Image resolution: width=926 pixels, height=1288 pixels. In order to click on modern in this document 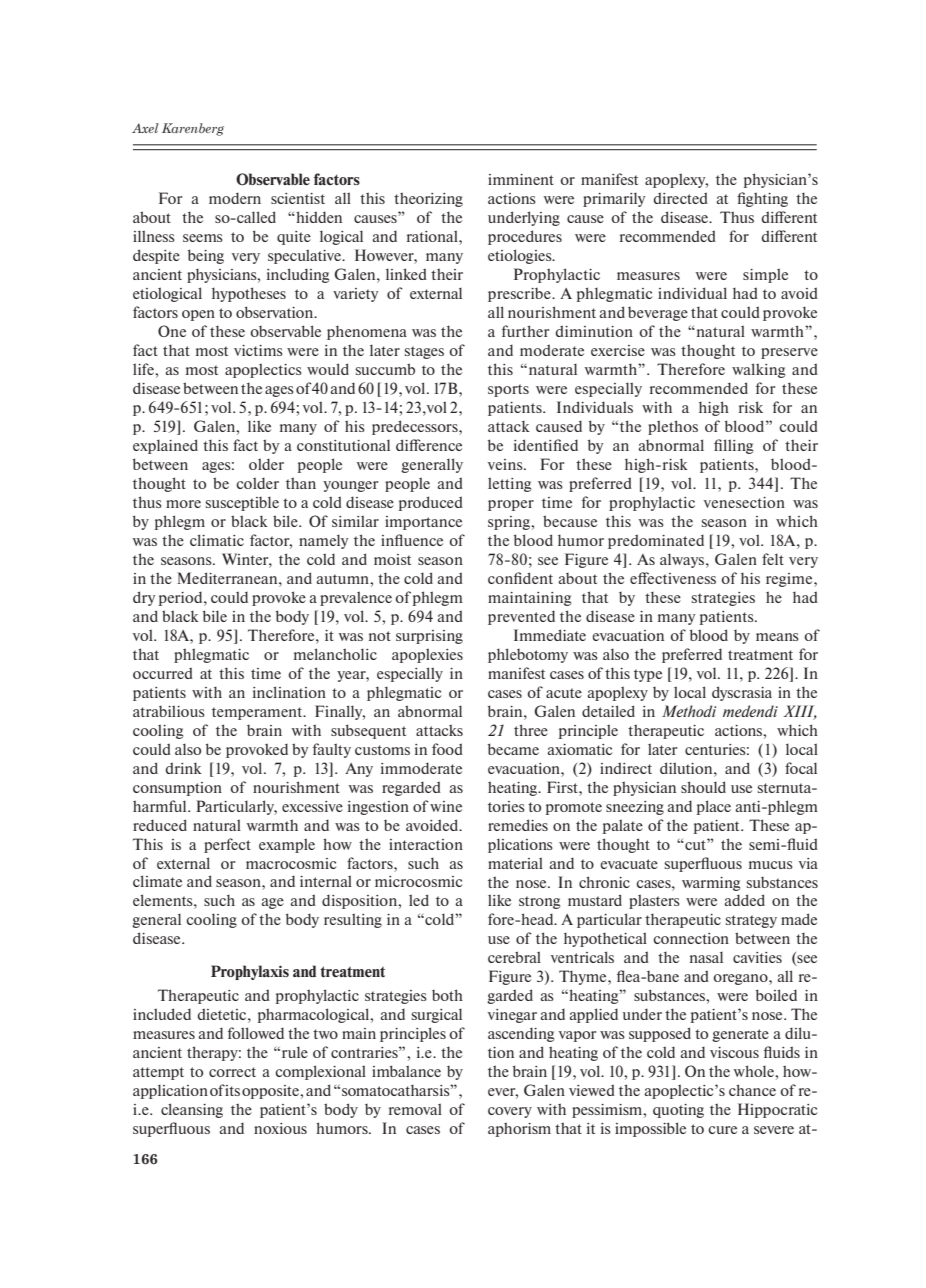, I will do `click(235, 198)`.
